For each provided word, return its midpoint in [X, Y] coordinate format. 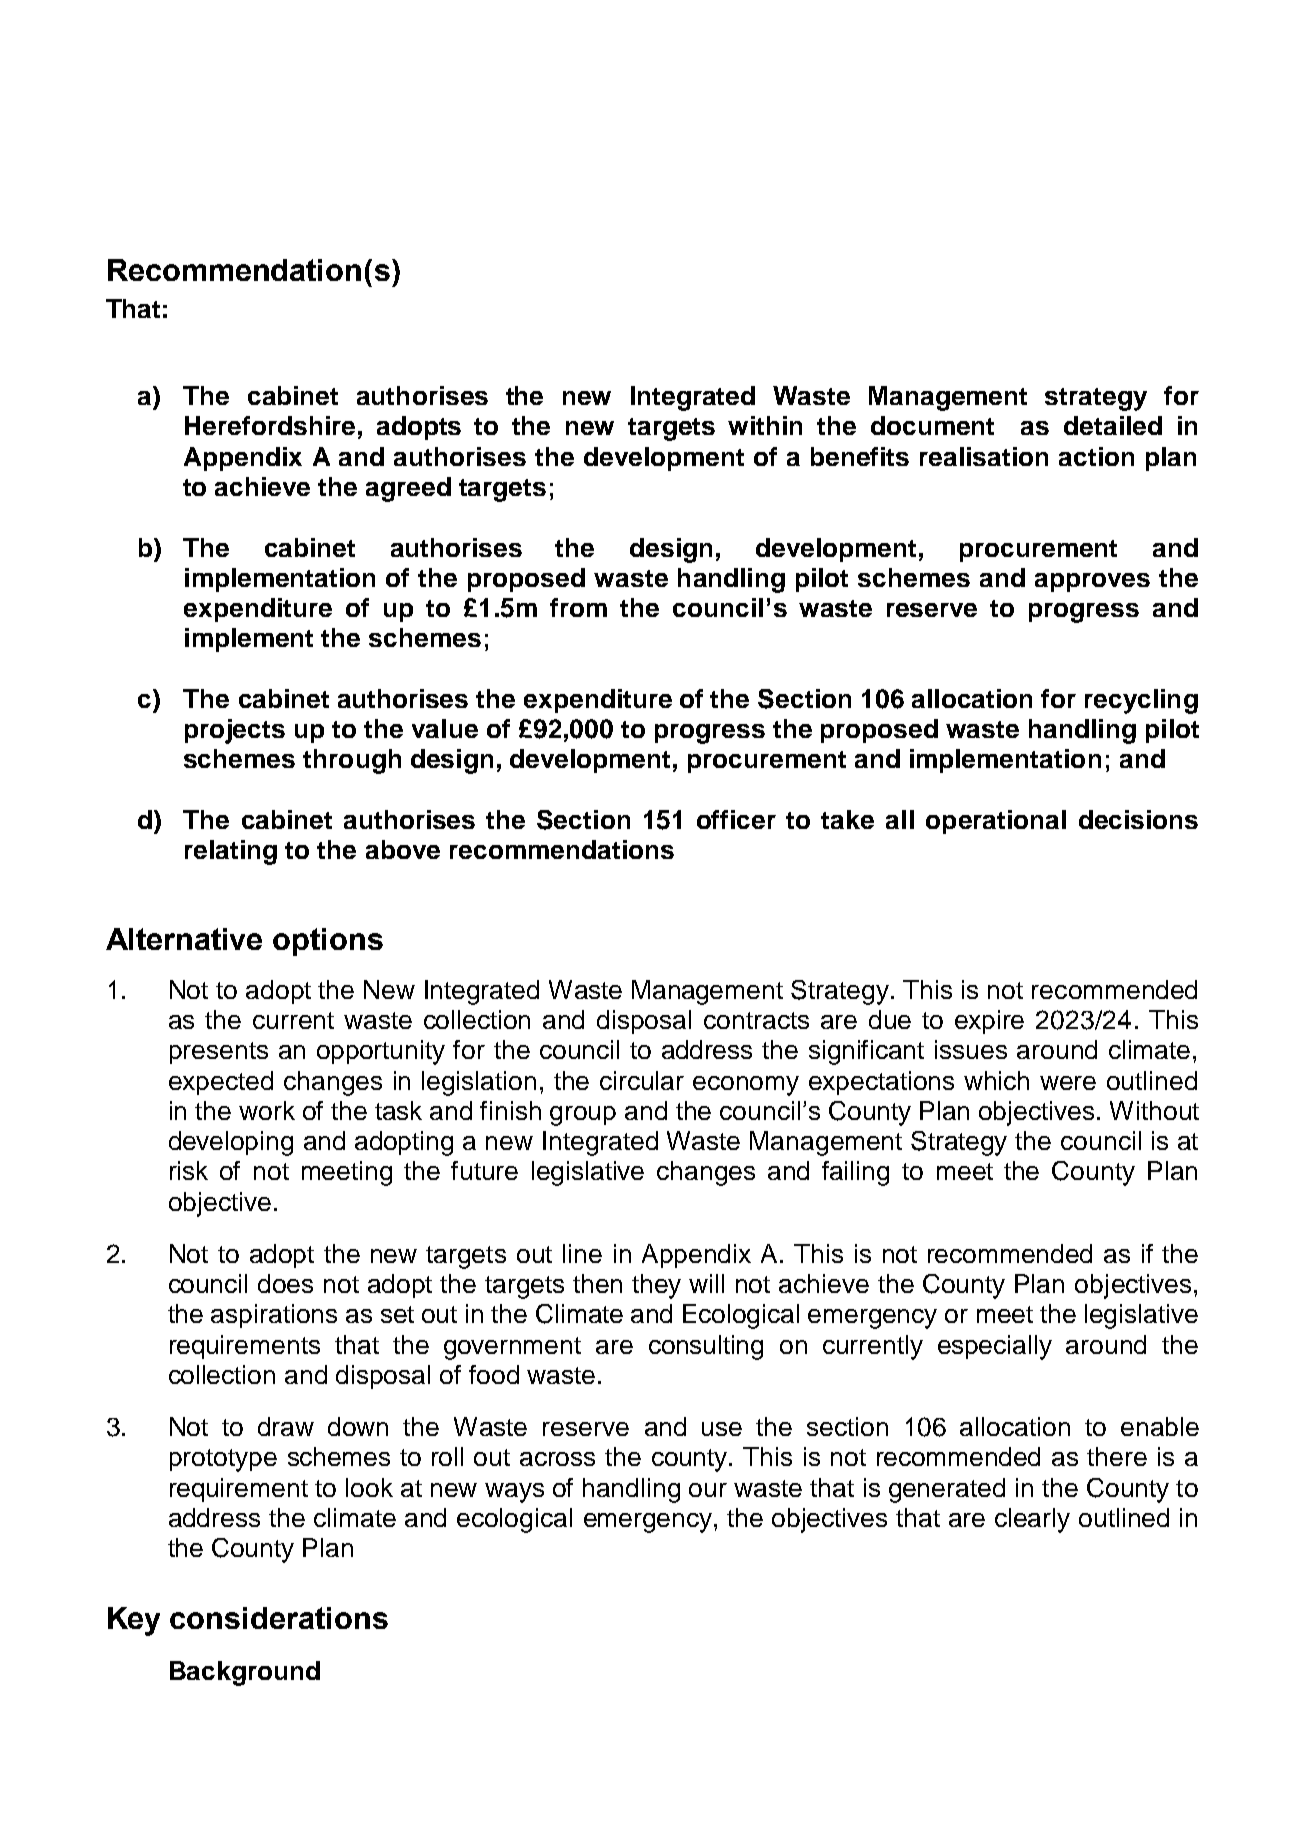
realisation [984, 456]
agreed [408, 489]
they [656, 1286]
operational [996, 822]
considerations [279, 1618]
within [765, 425]
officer [736, 819]
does [285, 1283]
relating [231, 852]
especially [995, 1347]
